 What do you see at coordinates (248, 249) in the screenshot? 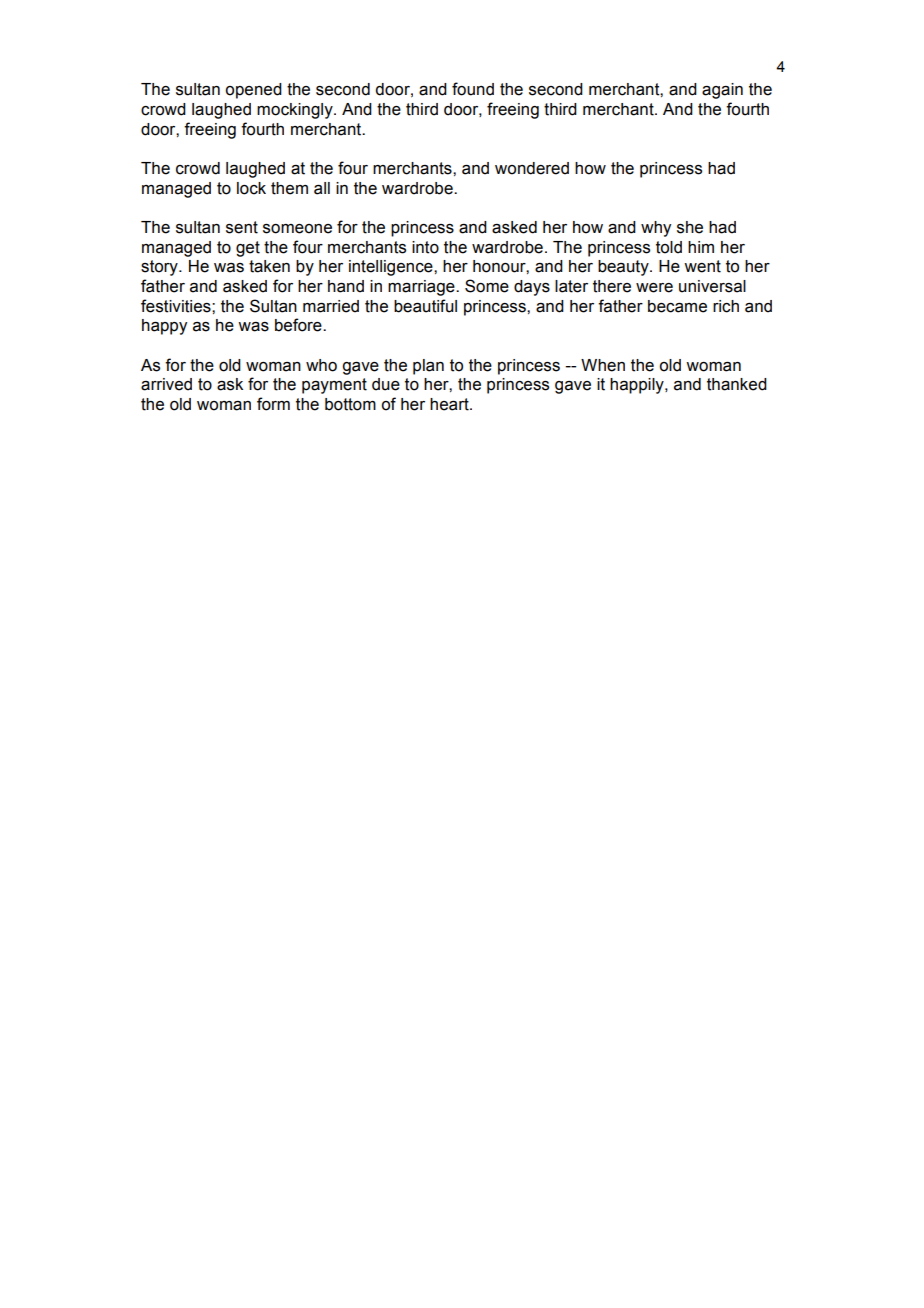
I see `get` at bounding box center [248, 249].
